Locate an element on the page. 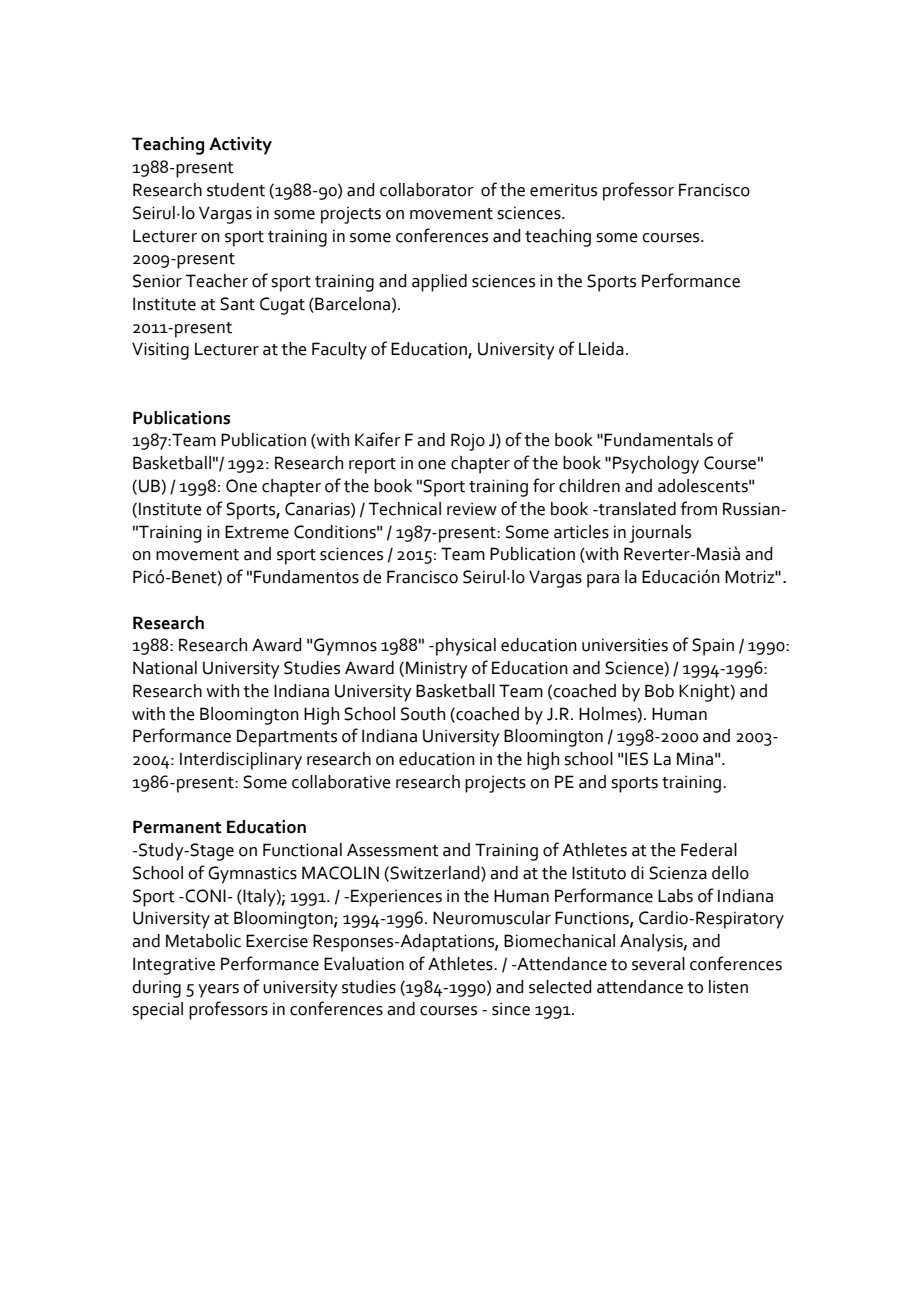 The height and width of the document is (1308, 924). several is located at coordinates (658, 964).
